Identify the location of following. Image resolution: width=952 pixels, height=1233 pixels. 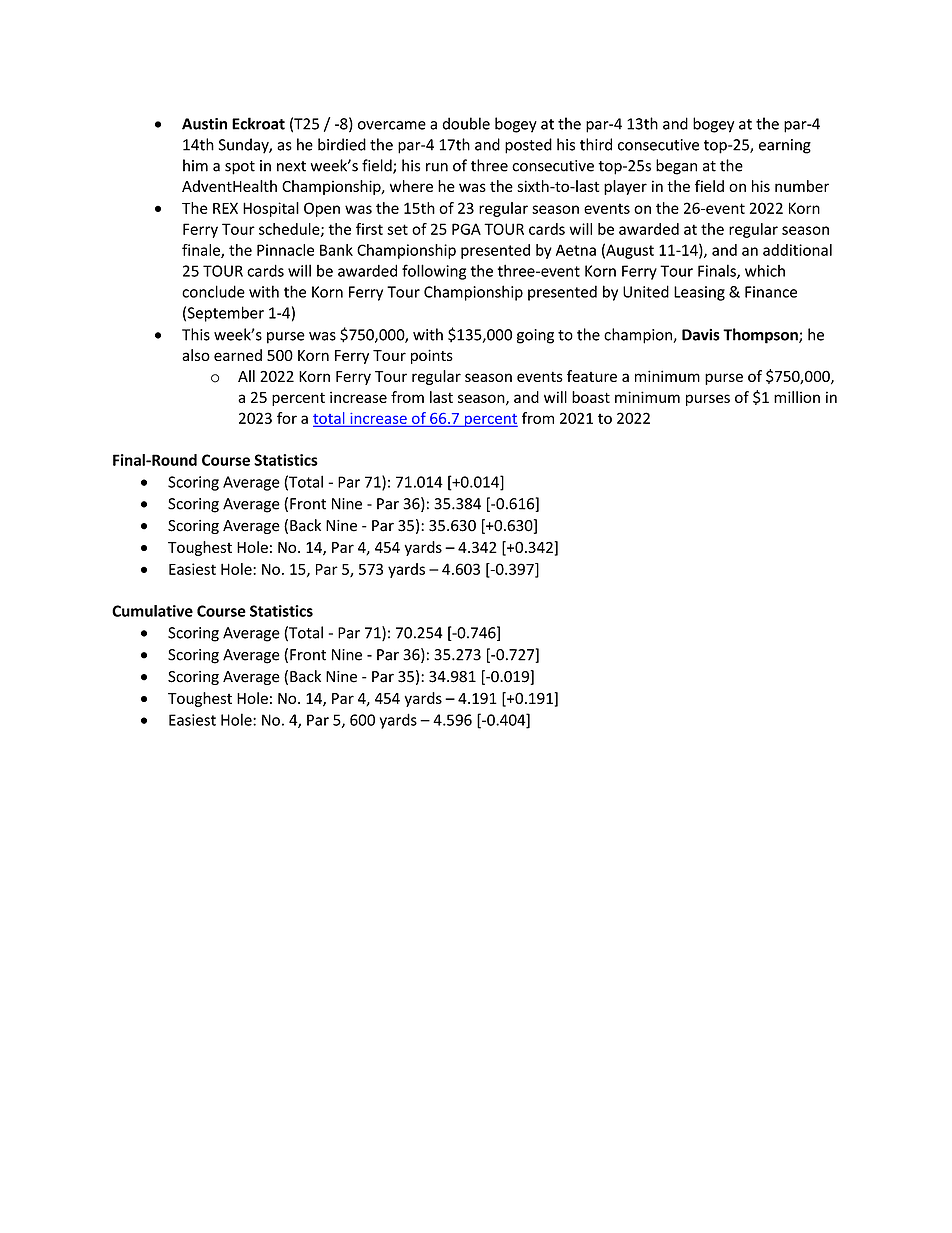
(434, 272).
